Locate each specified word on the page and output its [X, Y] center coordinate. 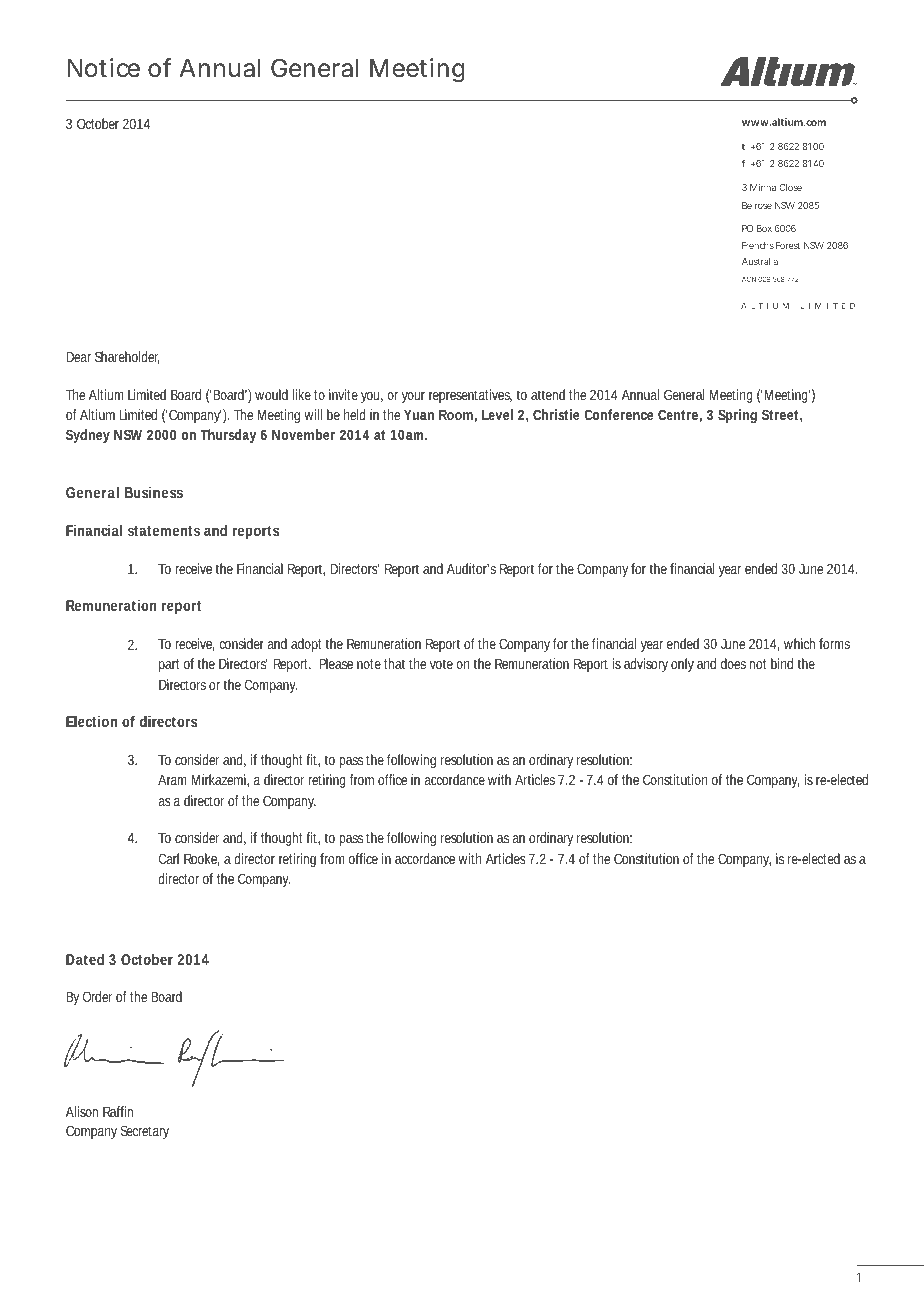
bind [782, 663]
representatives [470, 396]
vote [441, 664]
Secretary [145, 1132]
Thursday [228, 436]
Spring [737, 416]
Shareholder [127, 357]
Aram [172, 780]
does [733, 663]
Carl [169, 858]
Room [456, 415]
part [169, 665]
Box [764, 228]
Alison [82, 1111]
